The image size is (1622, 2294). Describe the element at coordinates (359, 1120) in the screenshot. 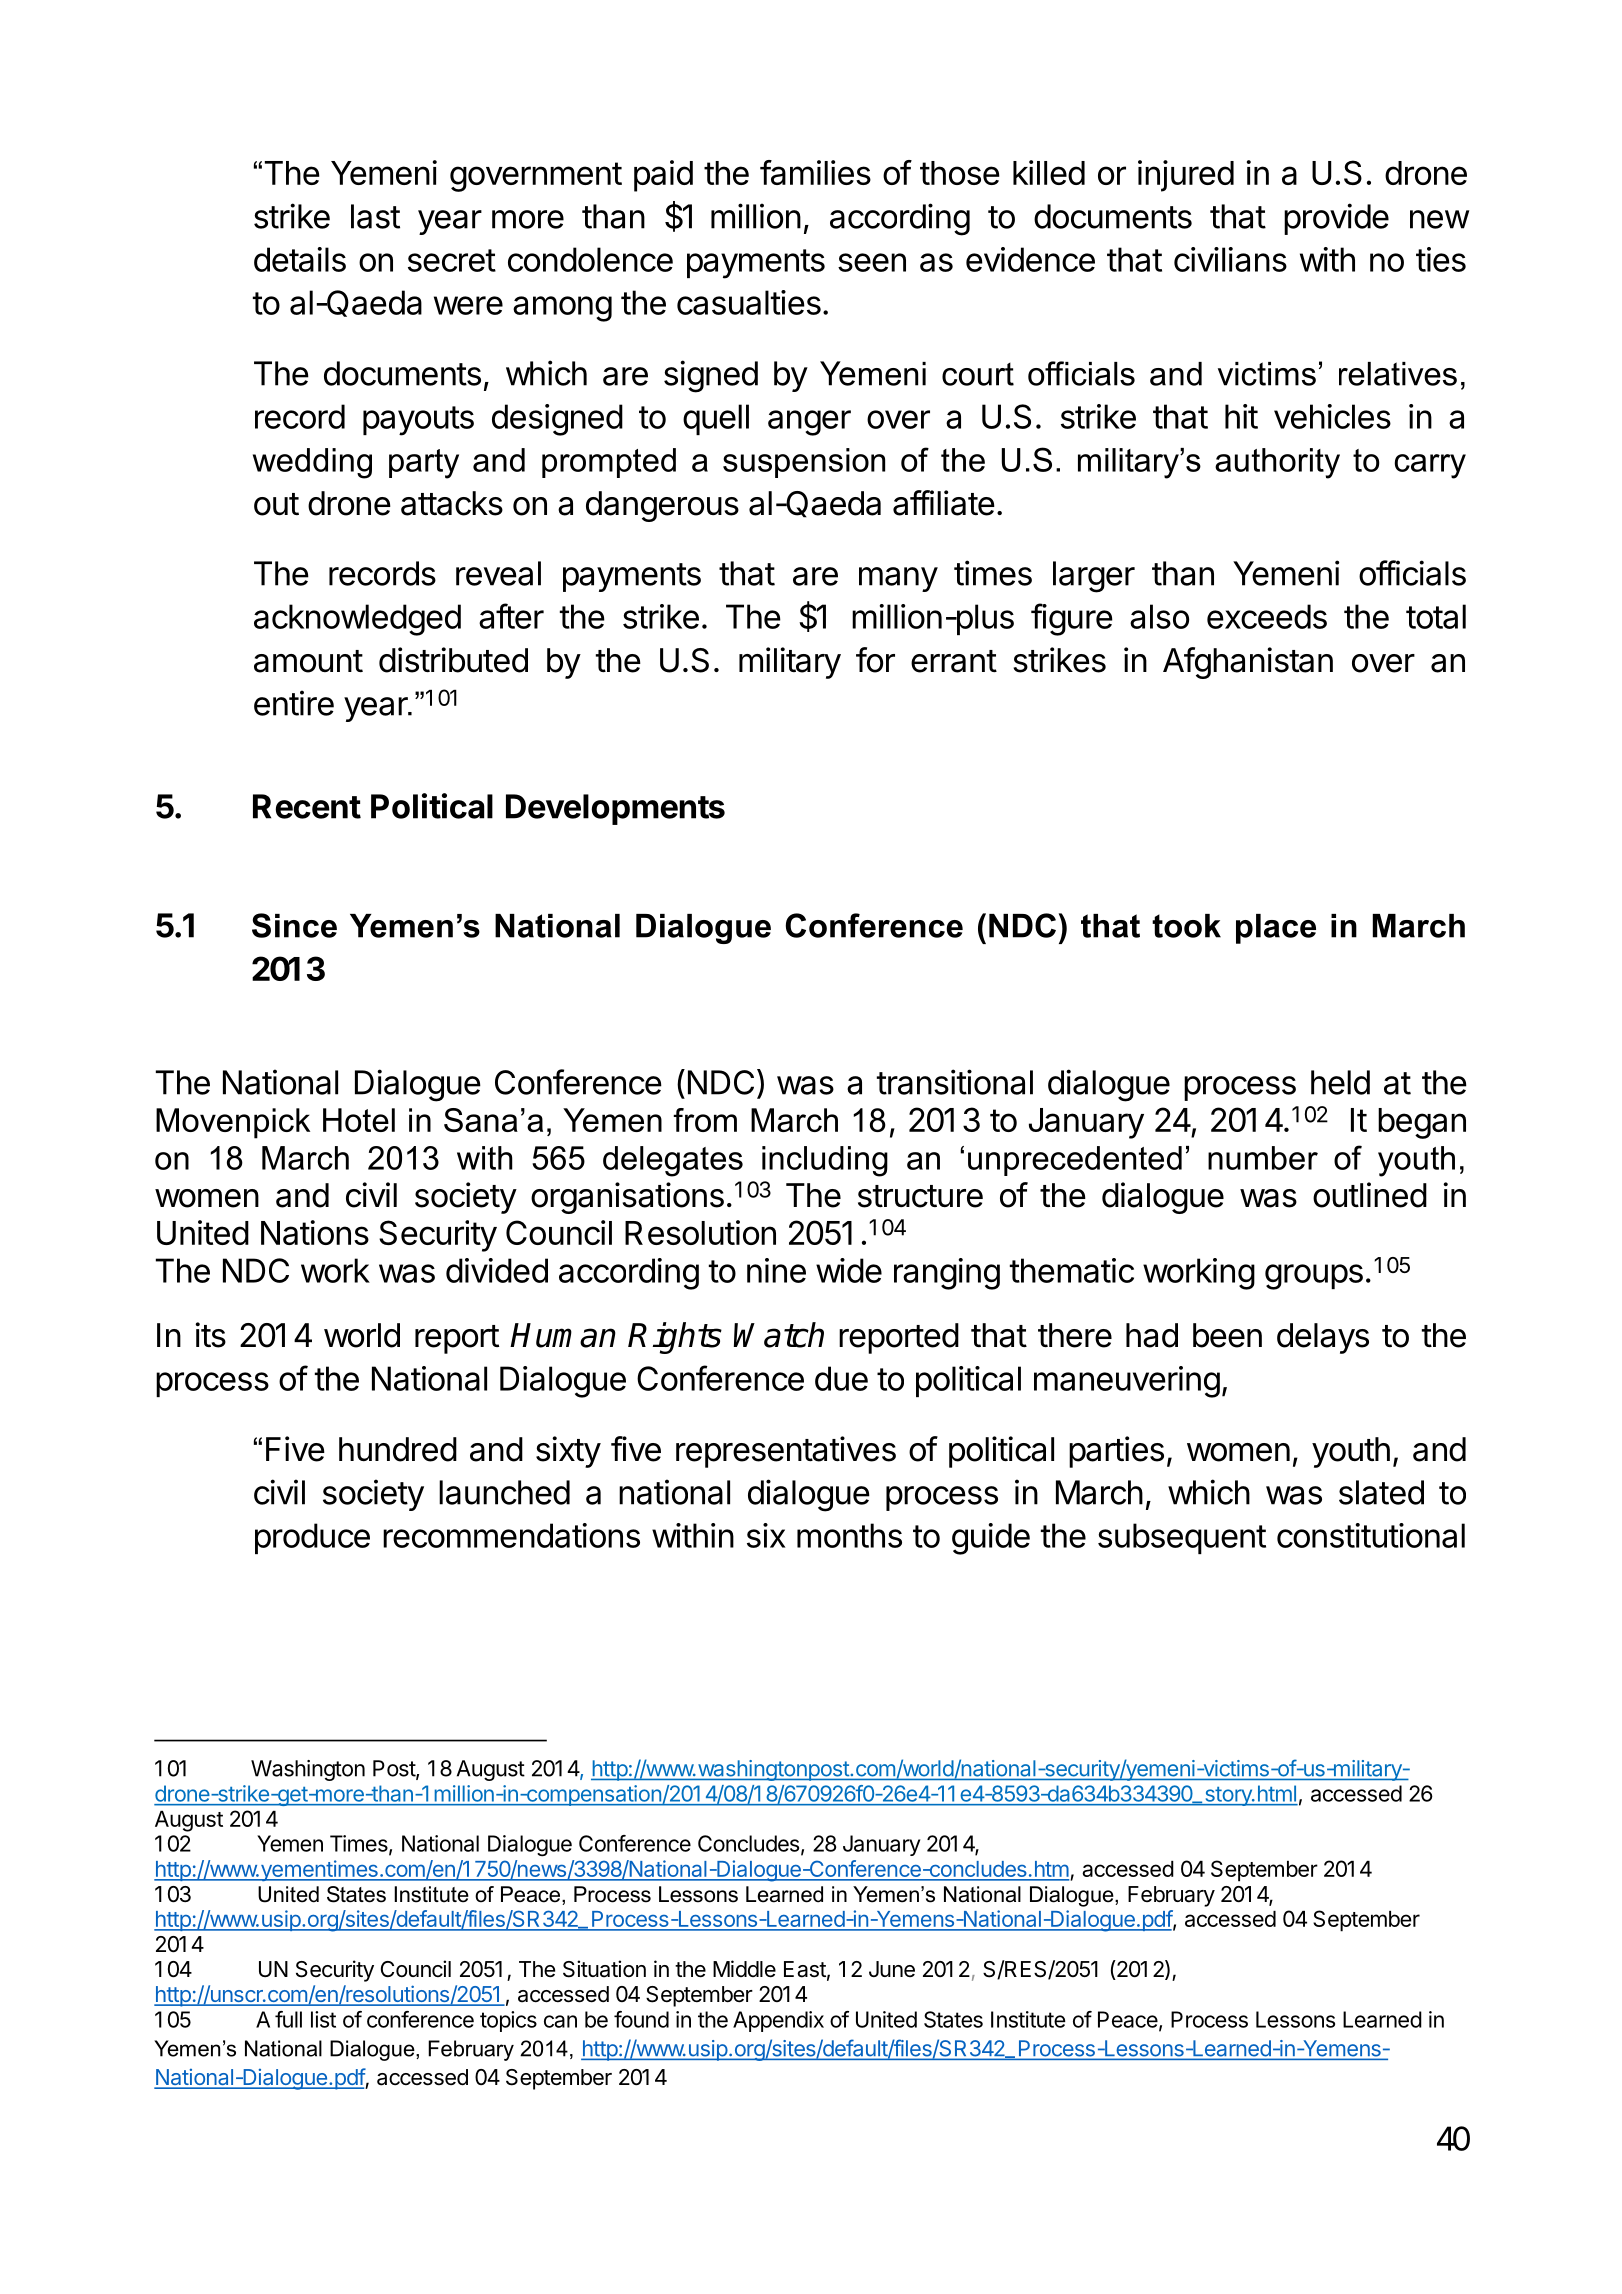

I see `Hotel` at that location.
